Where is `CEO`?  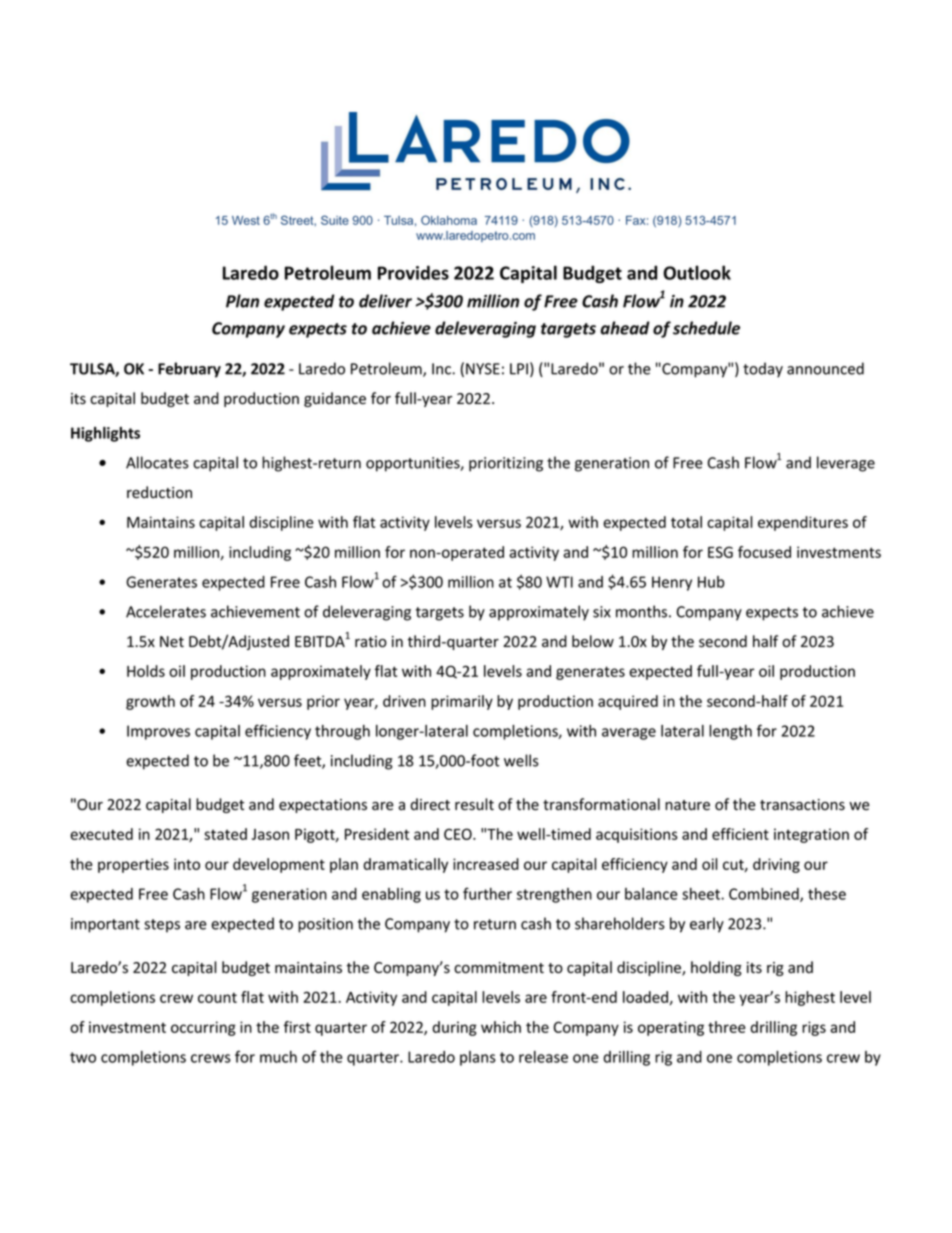 CEO is located at coordinates (459, 834).
